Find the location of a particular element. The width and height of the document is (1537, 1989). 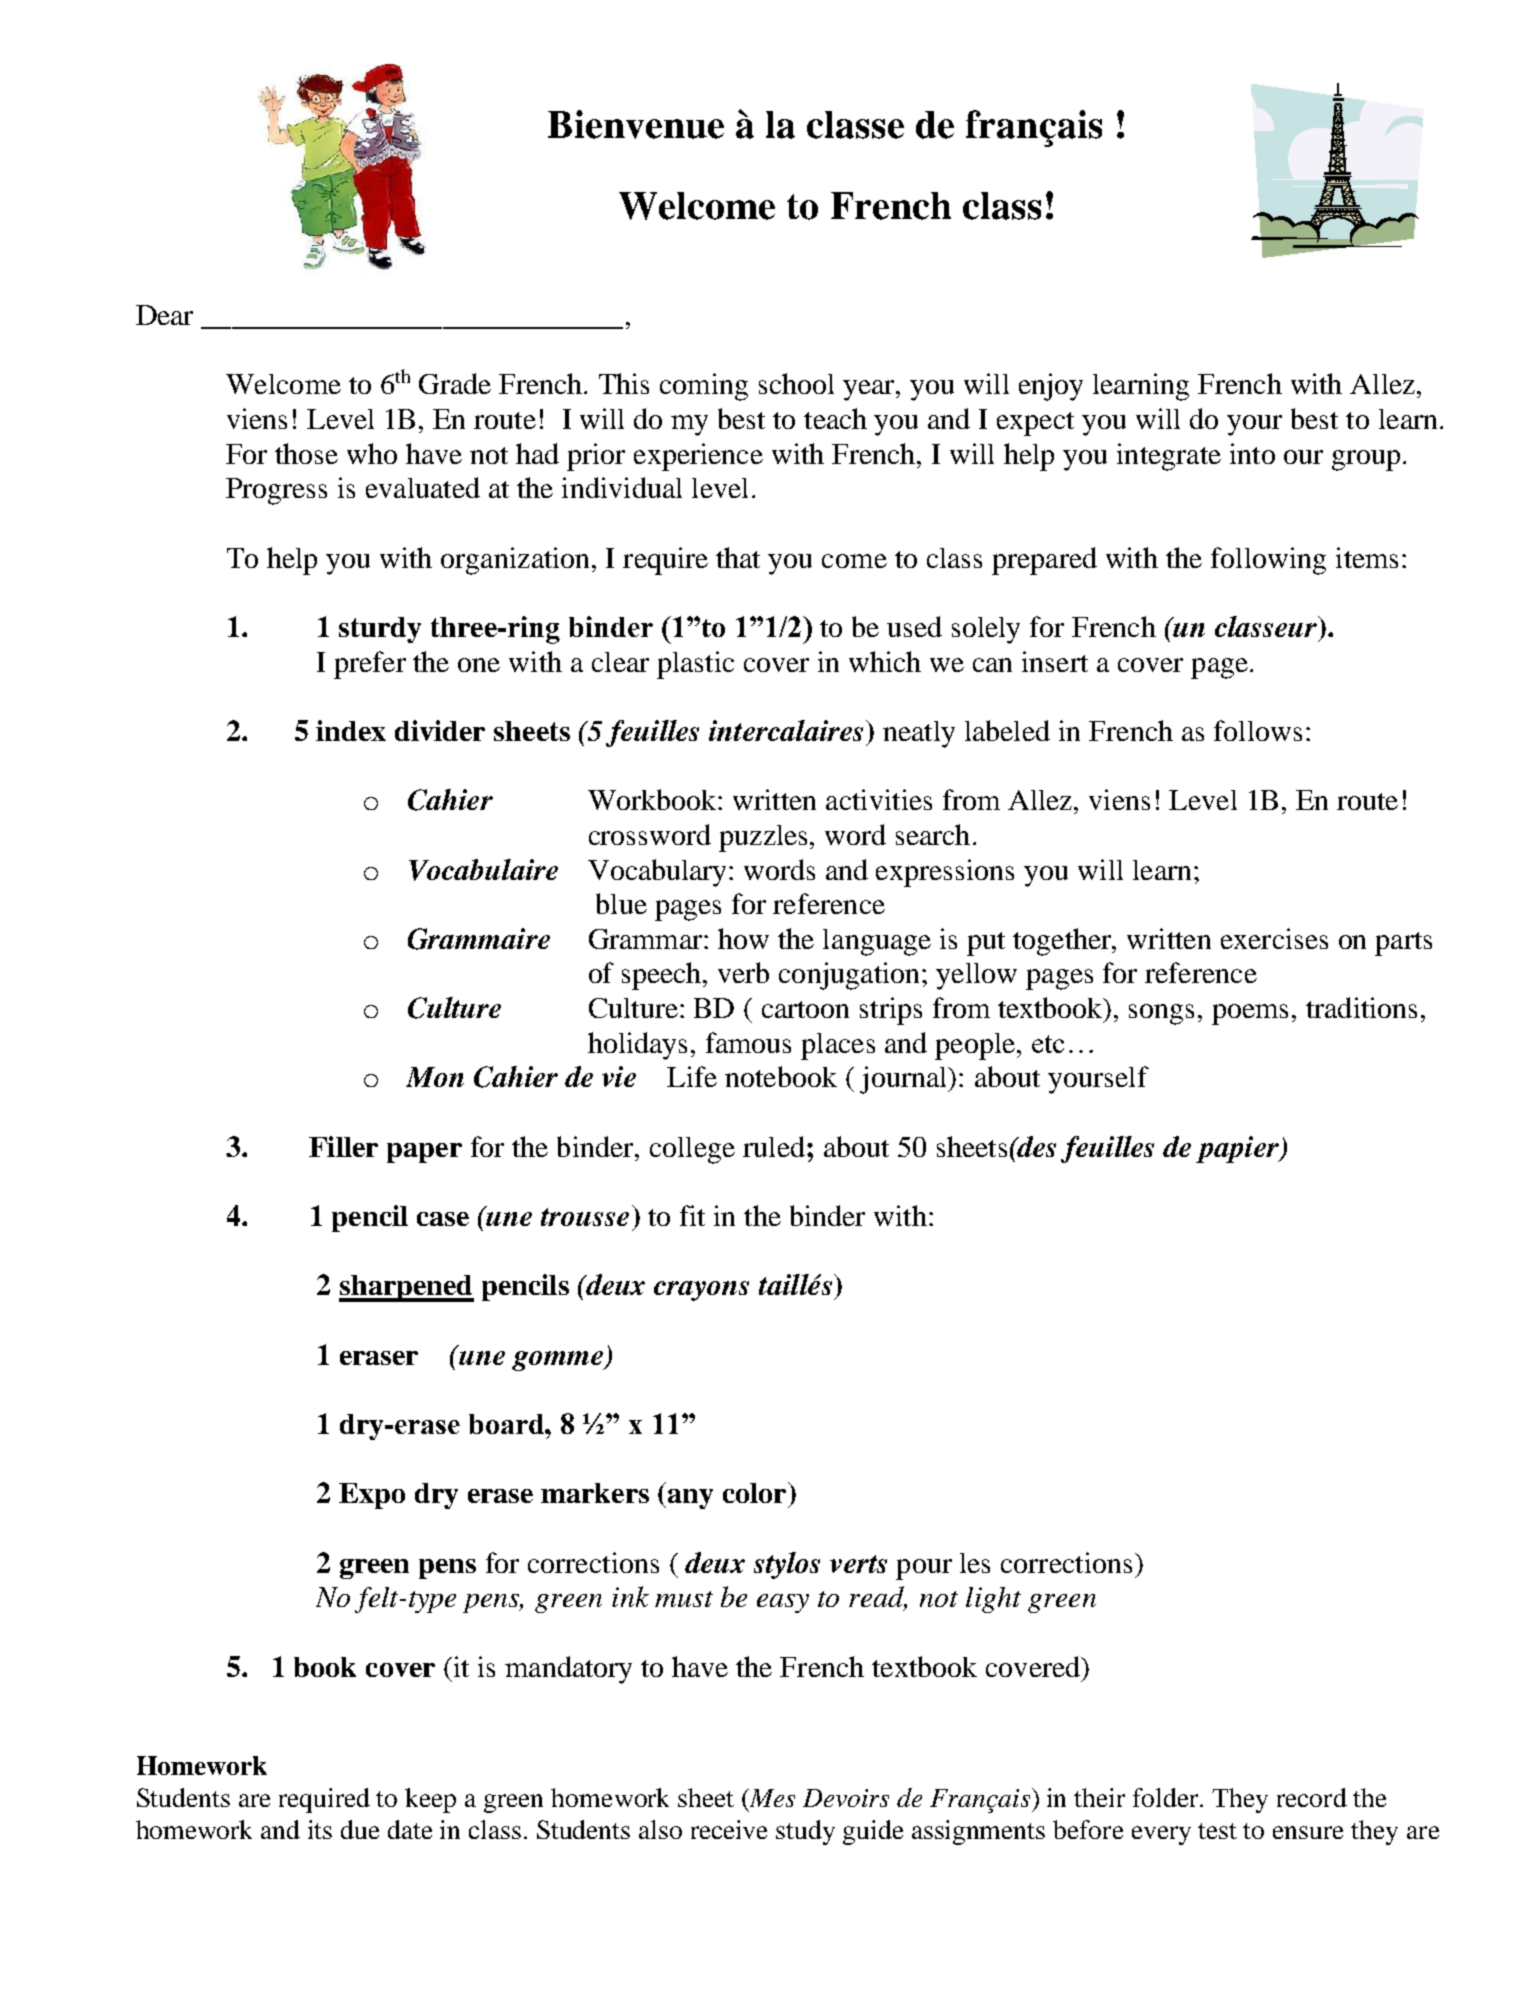

Mes is located at coordinates (771, 1799).
